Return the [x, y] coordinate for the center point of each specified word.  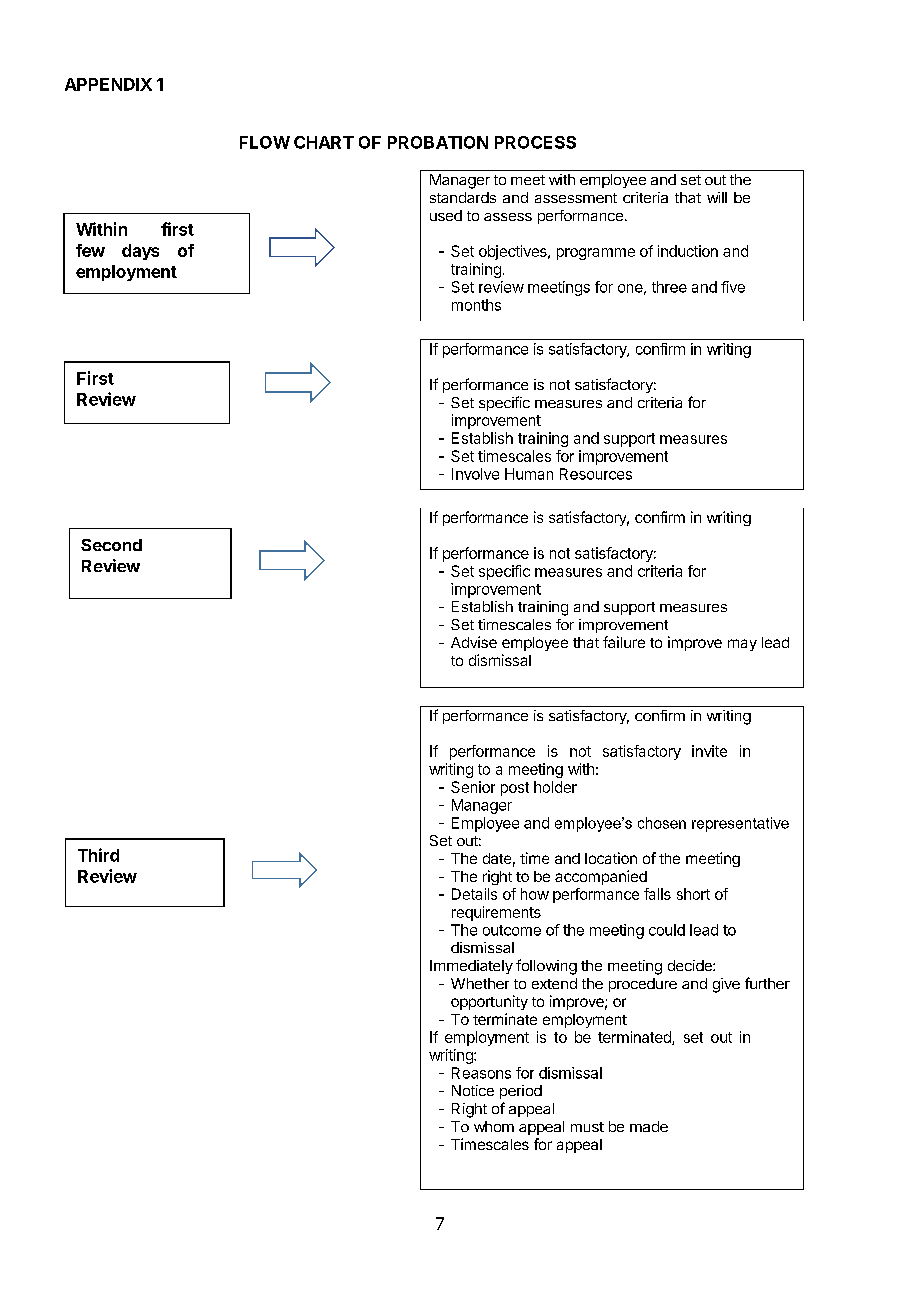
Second [111, 545]
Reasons [481, 1073]
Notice [473, 1090]
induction [688, 251]
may [742, 645]
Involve [475, 474]
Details [474, 894]
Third [98, 855]
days [140, 252]
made [649, 1126]
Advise [474, 642]
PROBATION [438, 142]
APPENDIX [108, 84]
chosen [662, 823]
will [717, 197]
